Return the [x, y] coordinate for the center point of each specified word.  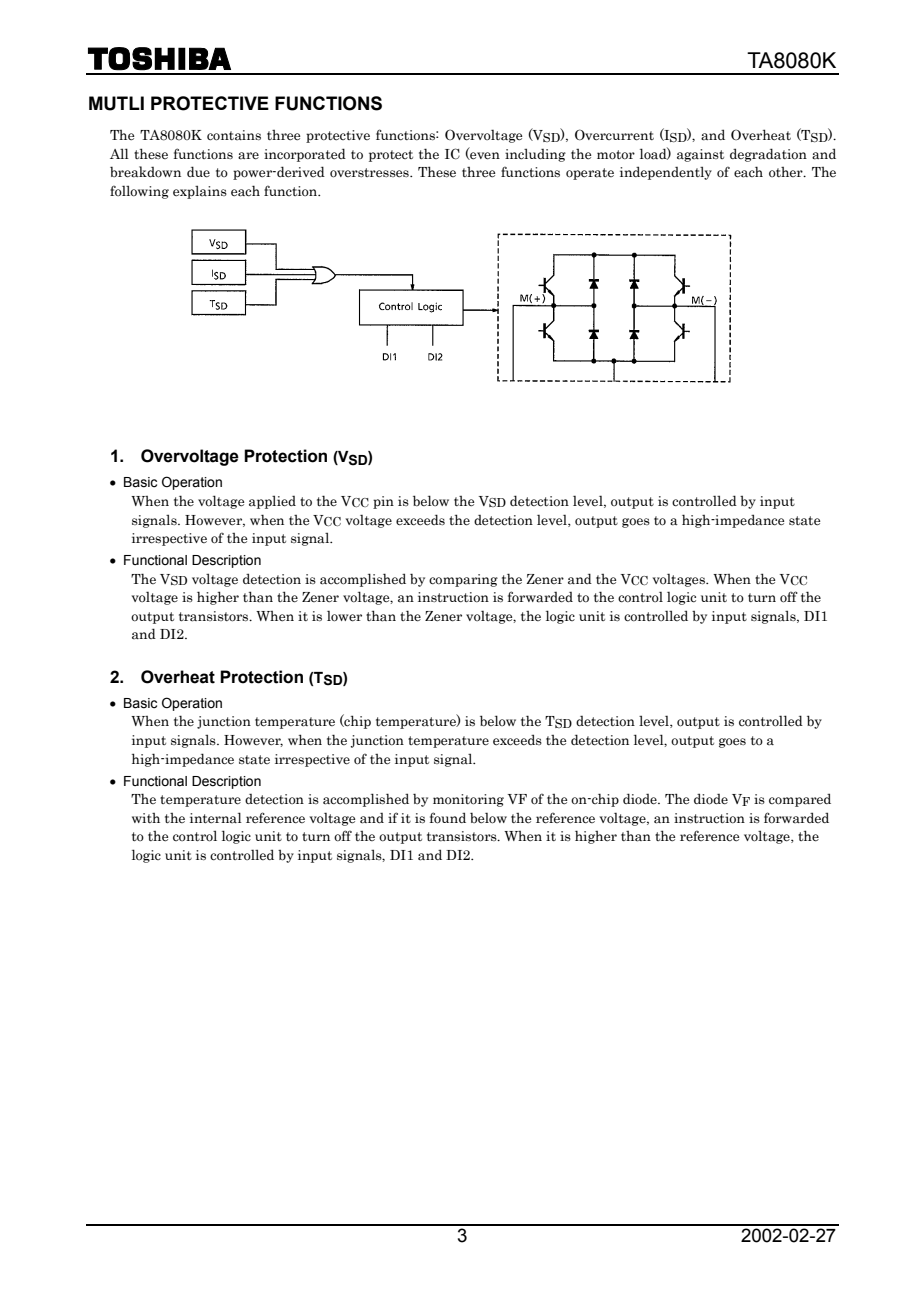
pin [383, 502]
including [535, 155]
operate [590, 174]
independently [666, 173]
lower [344, 616]
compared [800, 800]
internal [216, 818]
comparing [463, 580]
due [198, 172]
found [448, 818]
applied [272, 502]
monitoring [468, 800]
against [700, 155]
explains [200, 192]
